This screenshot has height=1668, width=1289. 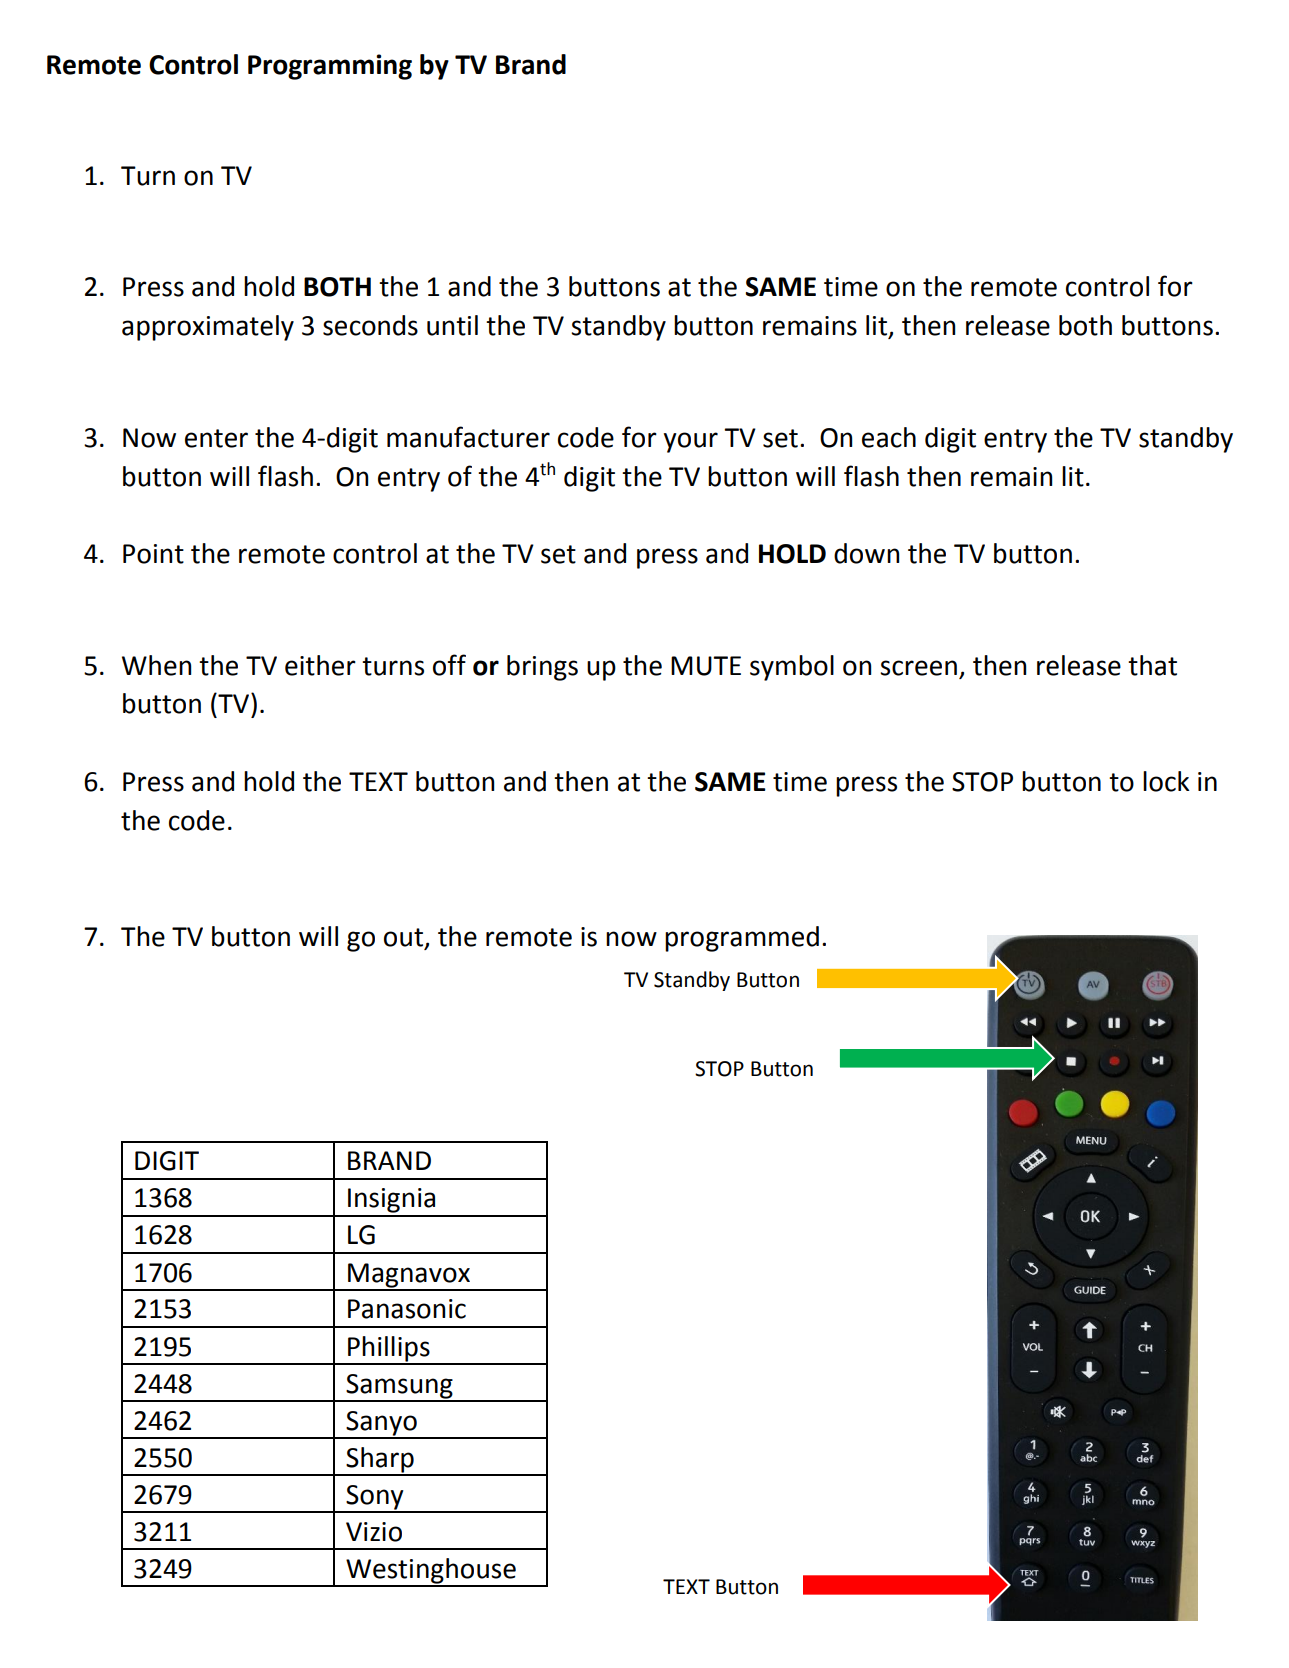 I want to click on enter, so click(x=216, y=438).
